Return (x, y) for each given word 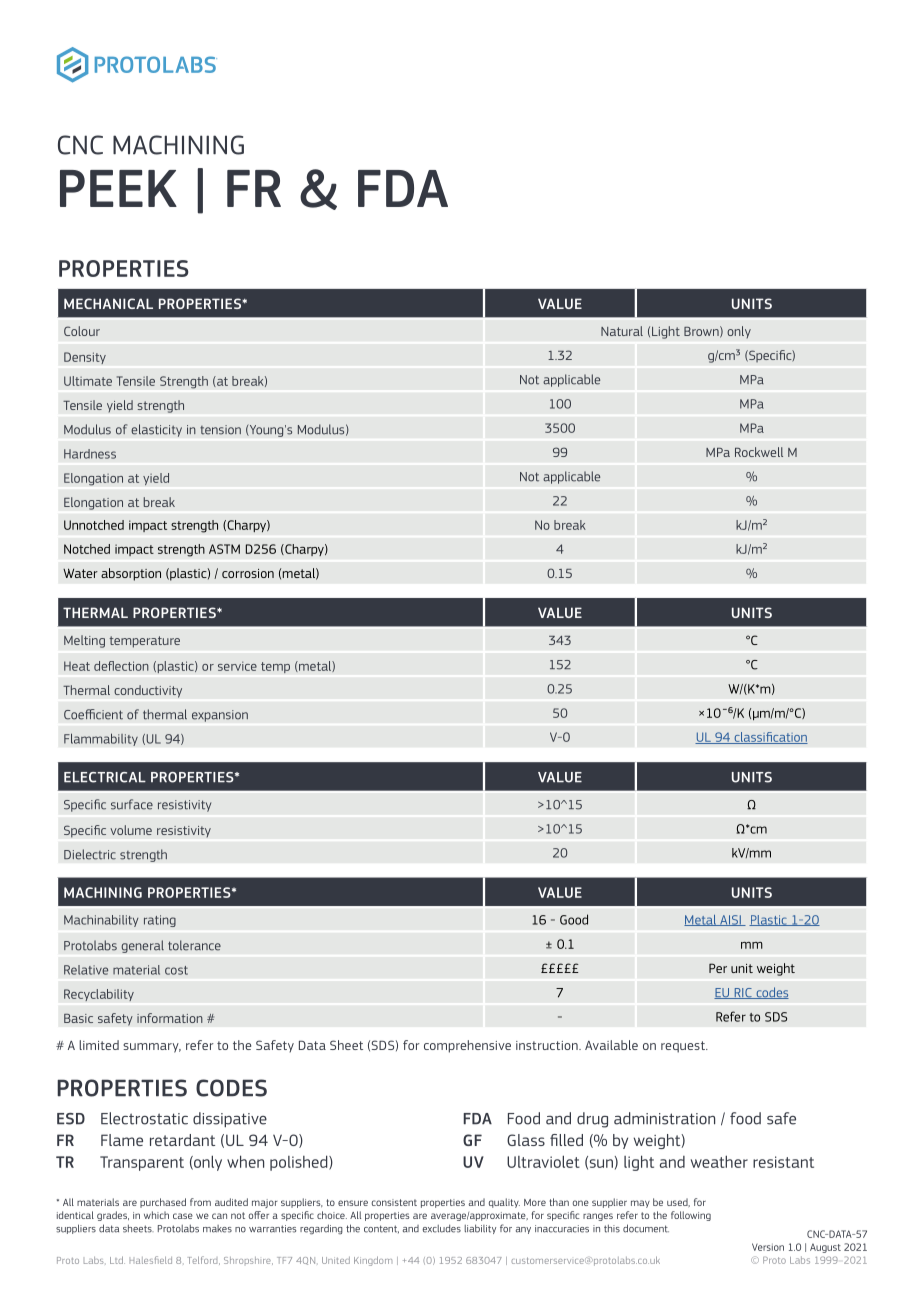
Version (768, 1247)
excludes (442, 1228)
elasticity (156, 430)
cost (176, 970)
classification (770, 738)
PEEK (118, 188)
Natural (622, 331)
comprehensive (467, 1046)
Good (574, 919)
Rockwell (759, 452)
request (684, 1047)
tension (220, 430)
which (156, 1215)
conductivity (148, 691)
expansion (220, 716)
